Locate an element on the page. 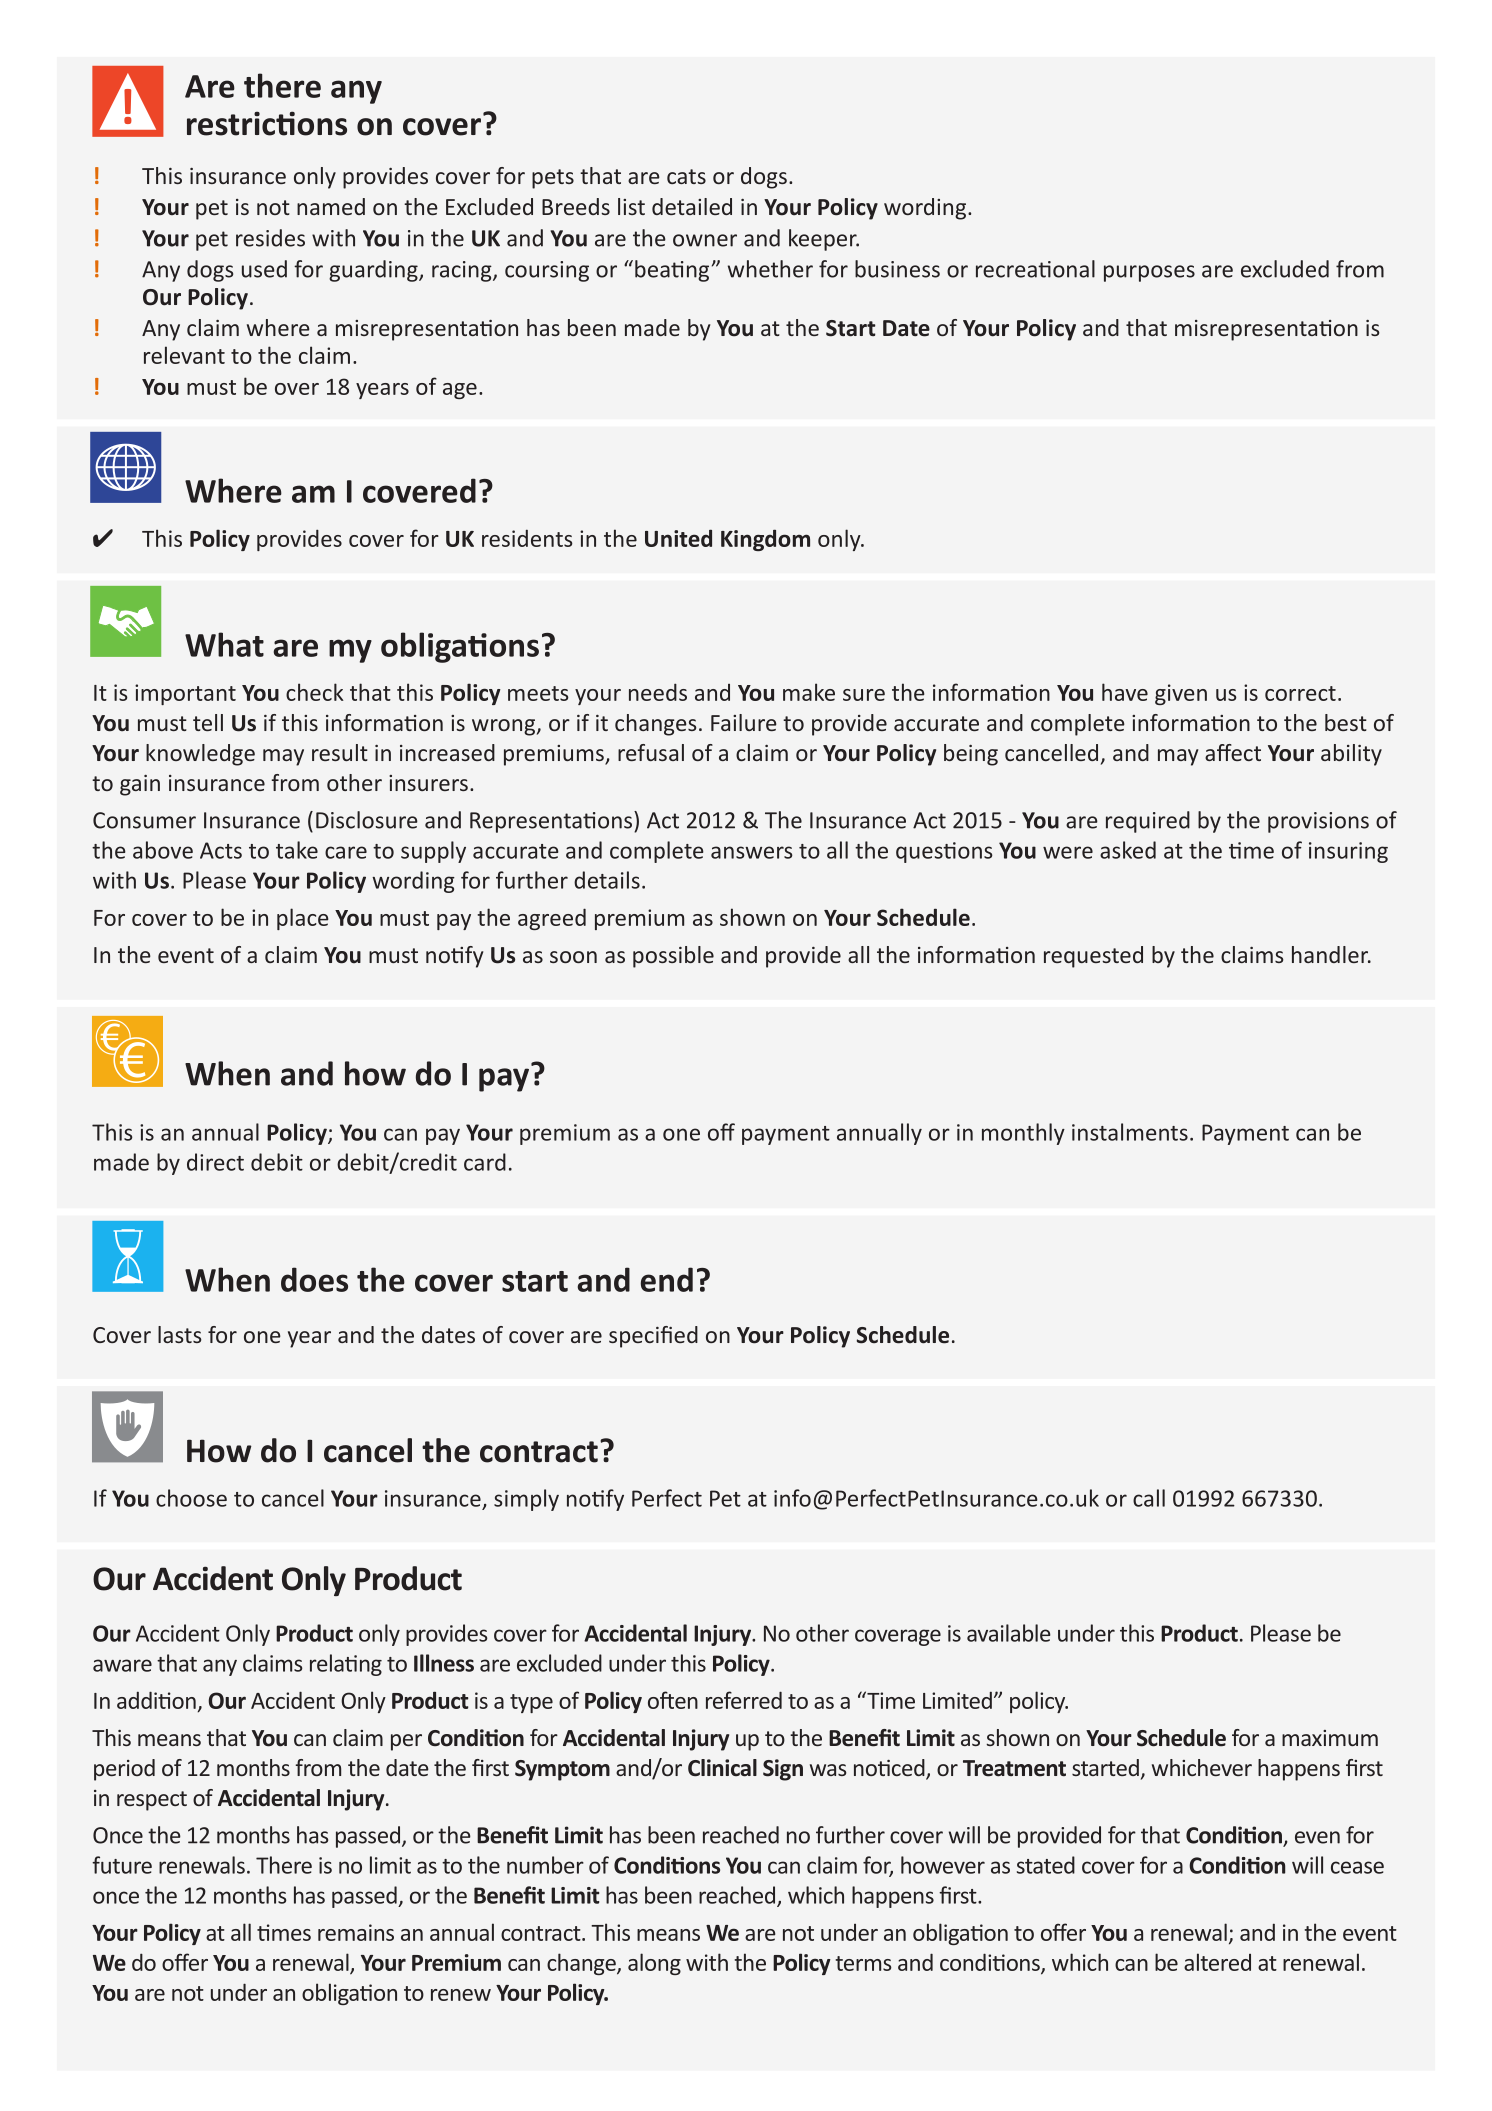  specified is located at coordinates (653, 1337).
